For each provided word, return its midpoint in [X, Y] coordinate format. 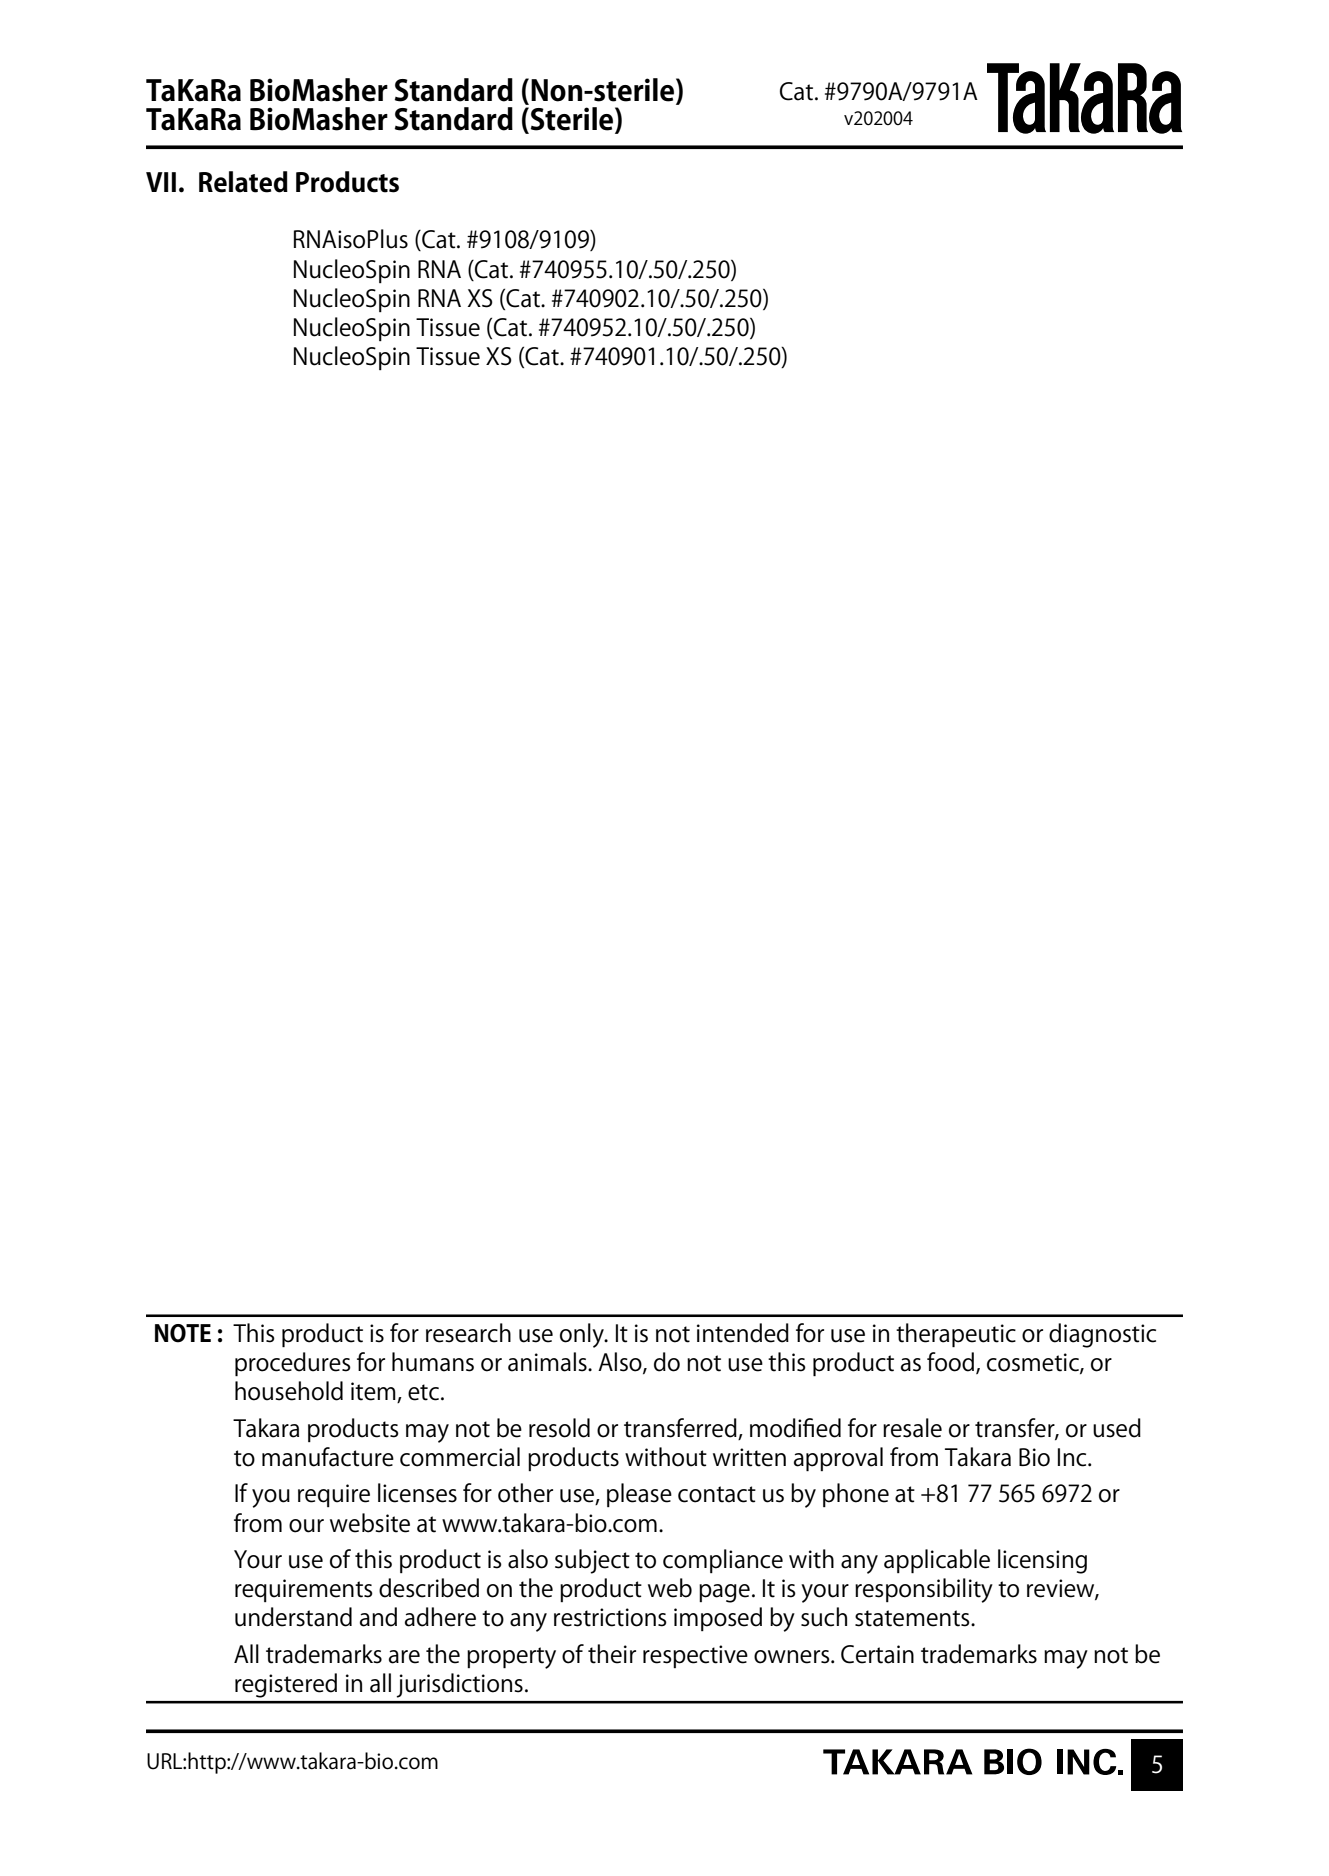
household [289, 1391]
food [950, 1362]
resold [559, 1428]
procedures [293, 1364]
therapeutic [956, 1335]
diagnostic [1102, 1335]
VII [161, 182]
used [1117, 1428]
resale [912, 1428]
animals [548, 1362]
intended [743, 1333]
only [583, 1335]
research [468, 1333]
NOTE [183, 1333]
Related [243, 182]
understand [293, 1617]
